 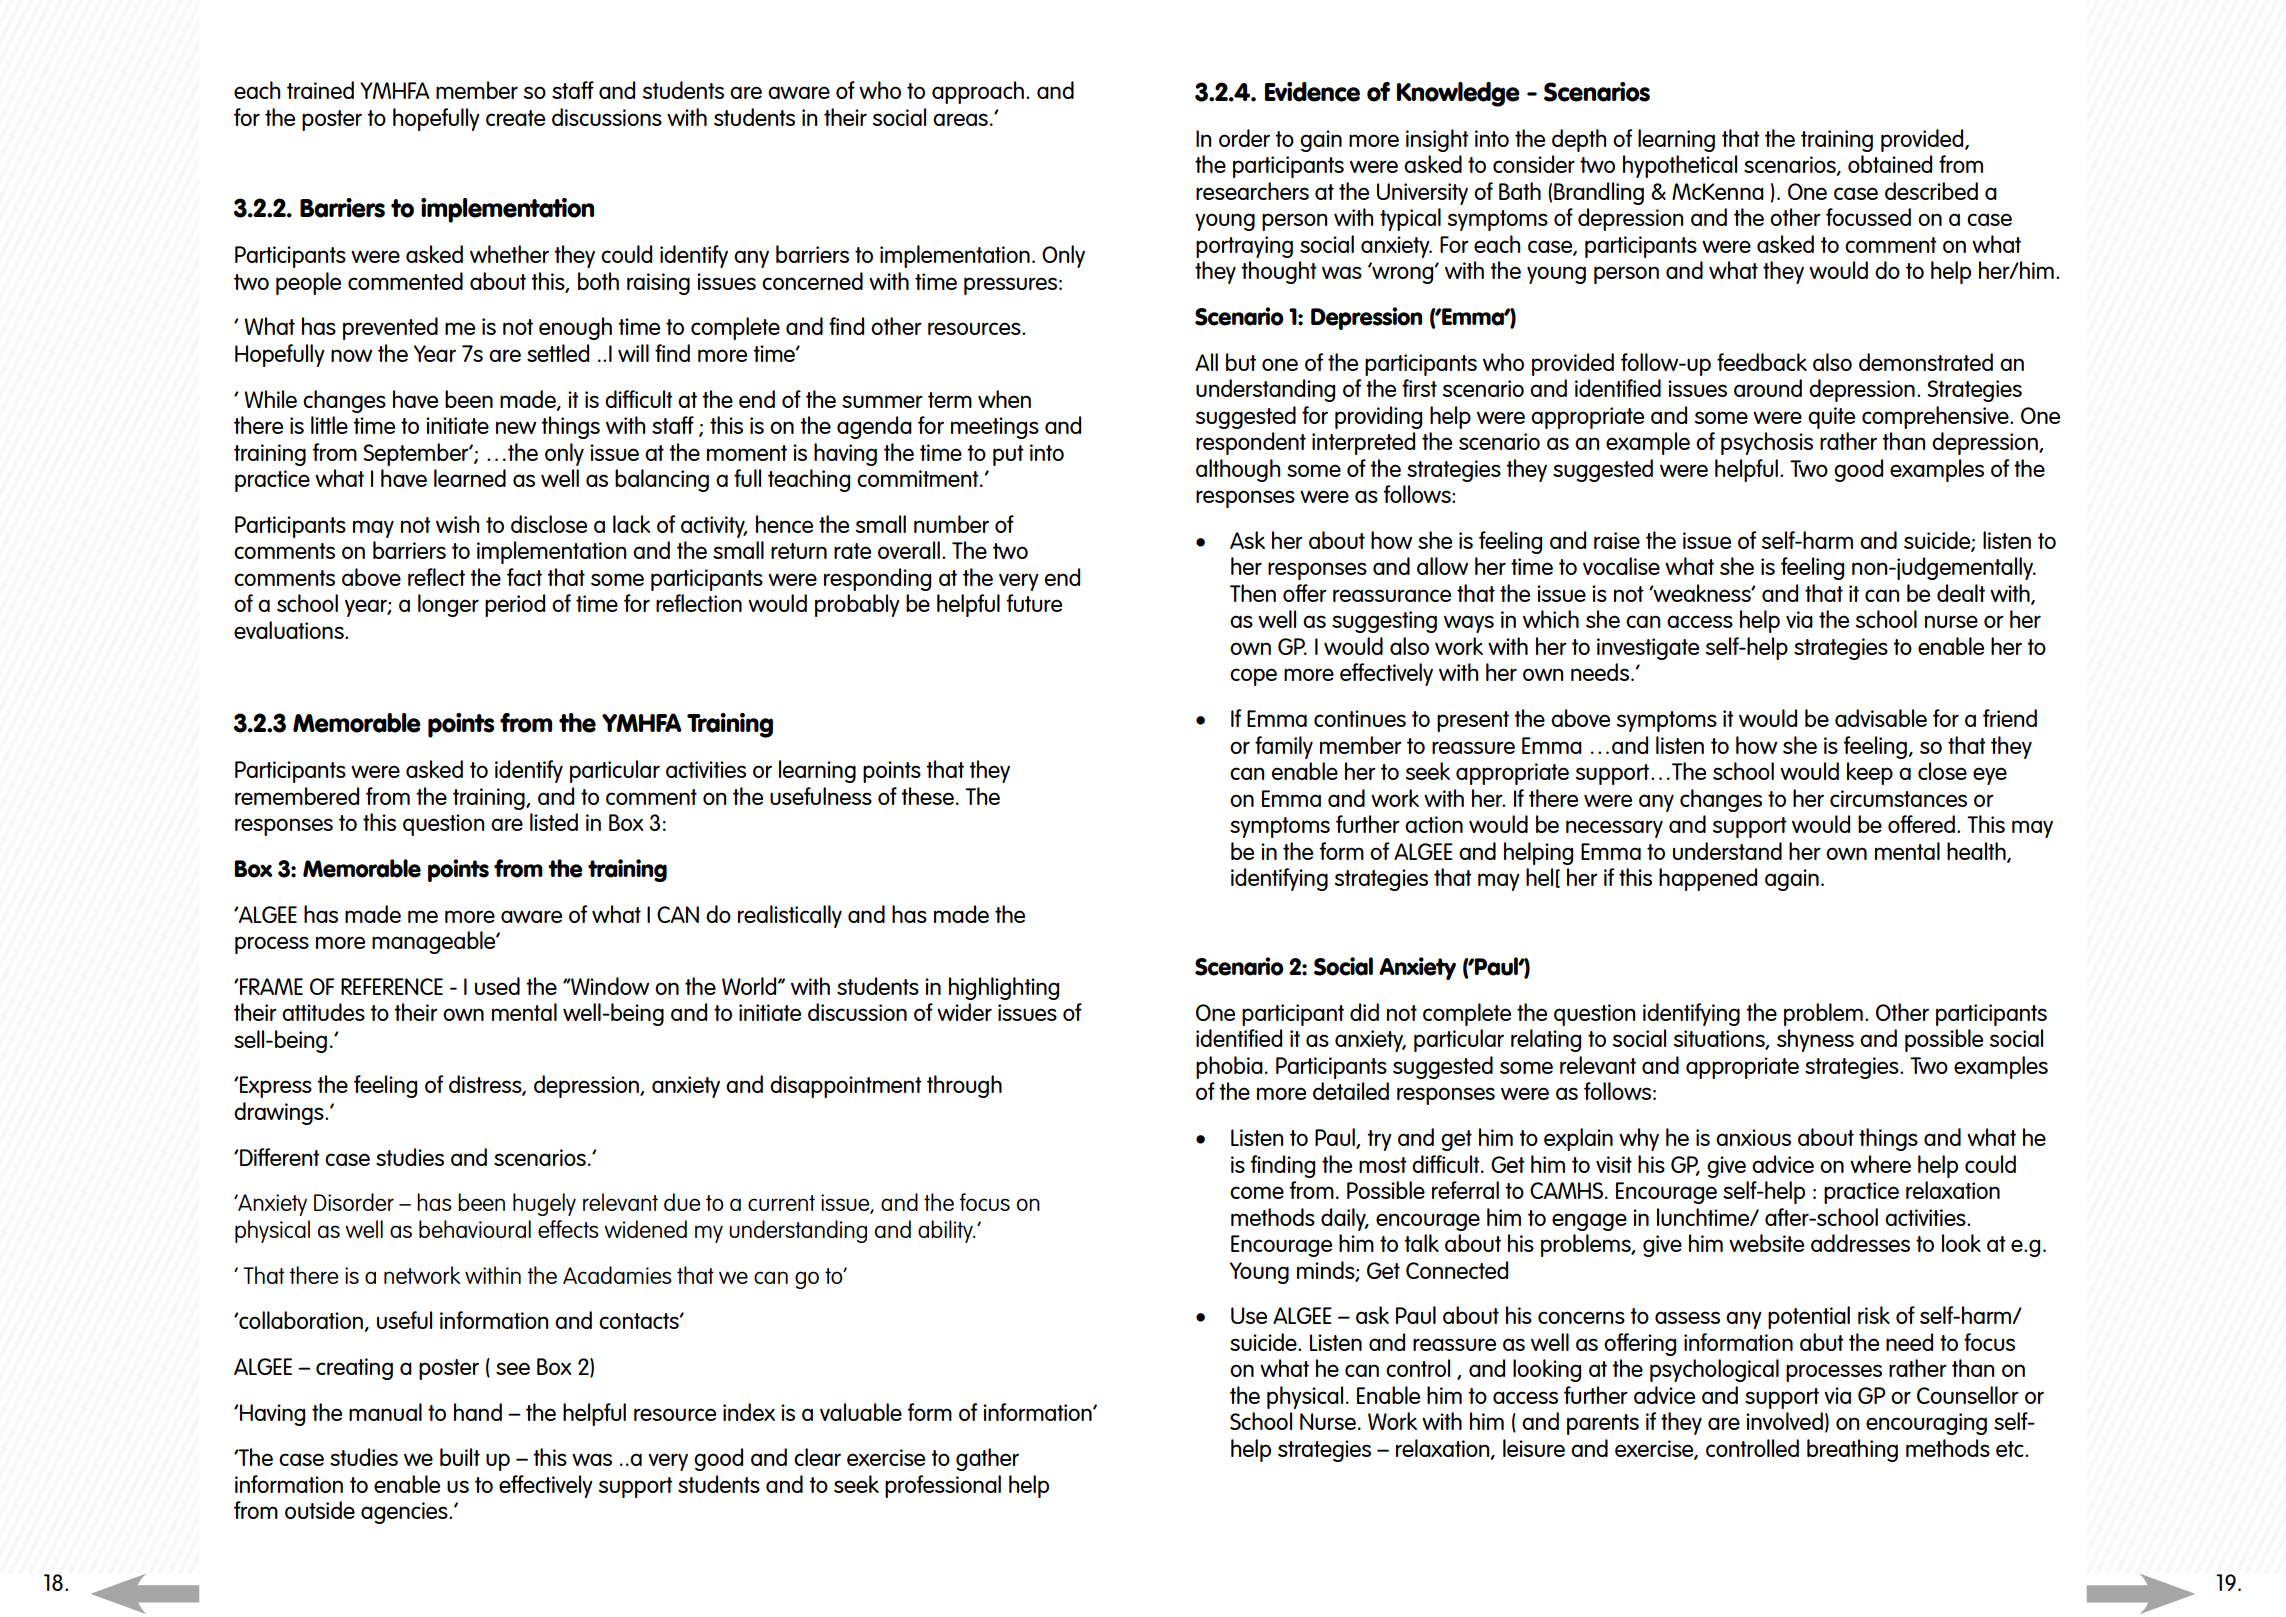 I want to click on psychosis, so click(x=1767, y=443).
